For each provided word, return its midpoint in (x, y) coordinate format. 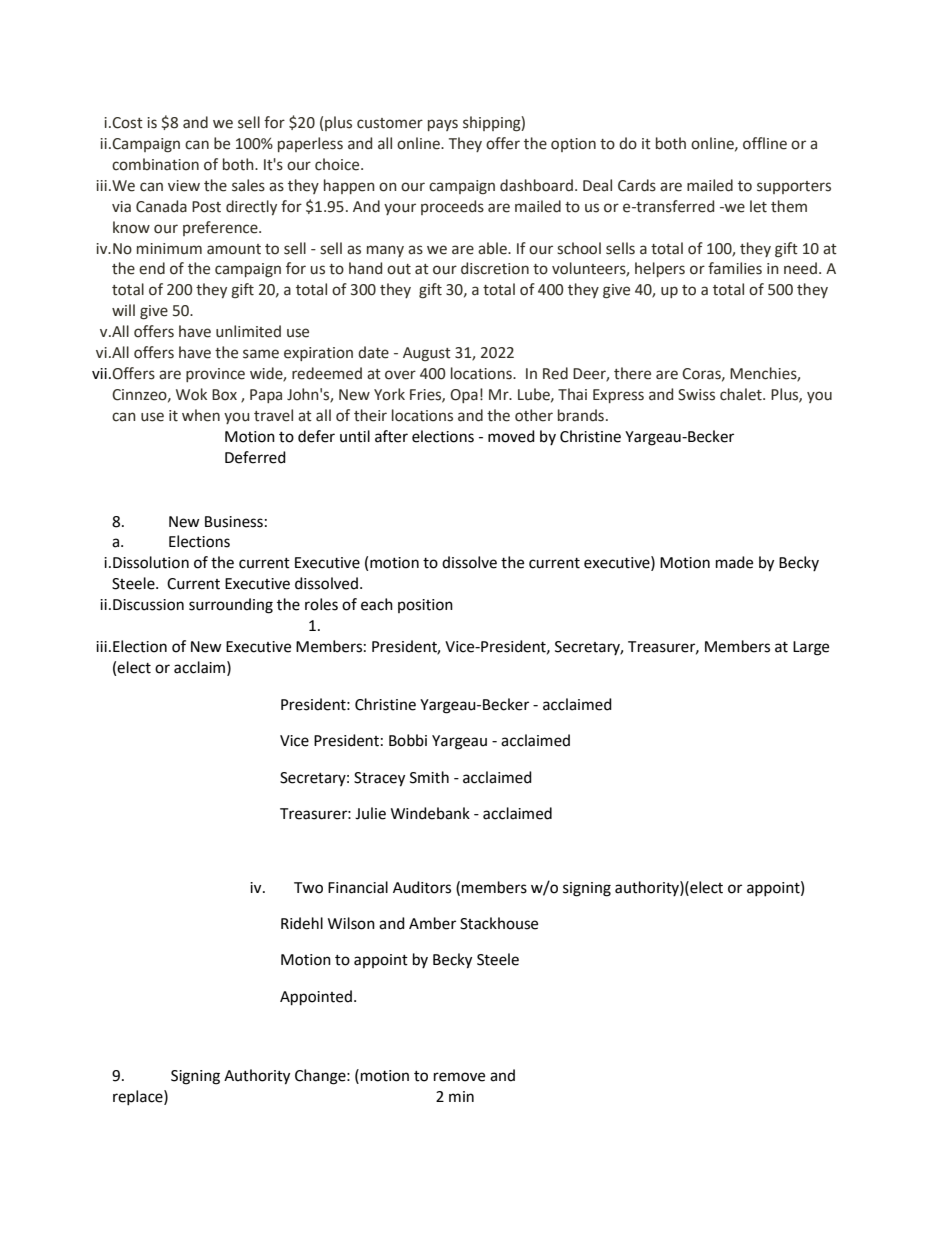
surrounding (231, 606)
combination (155, 164)
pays (443, 125)
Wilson (351, 923)
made (734, 562)
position (425, 606)
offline (765, 143)
